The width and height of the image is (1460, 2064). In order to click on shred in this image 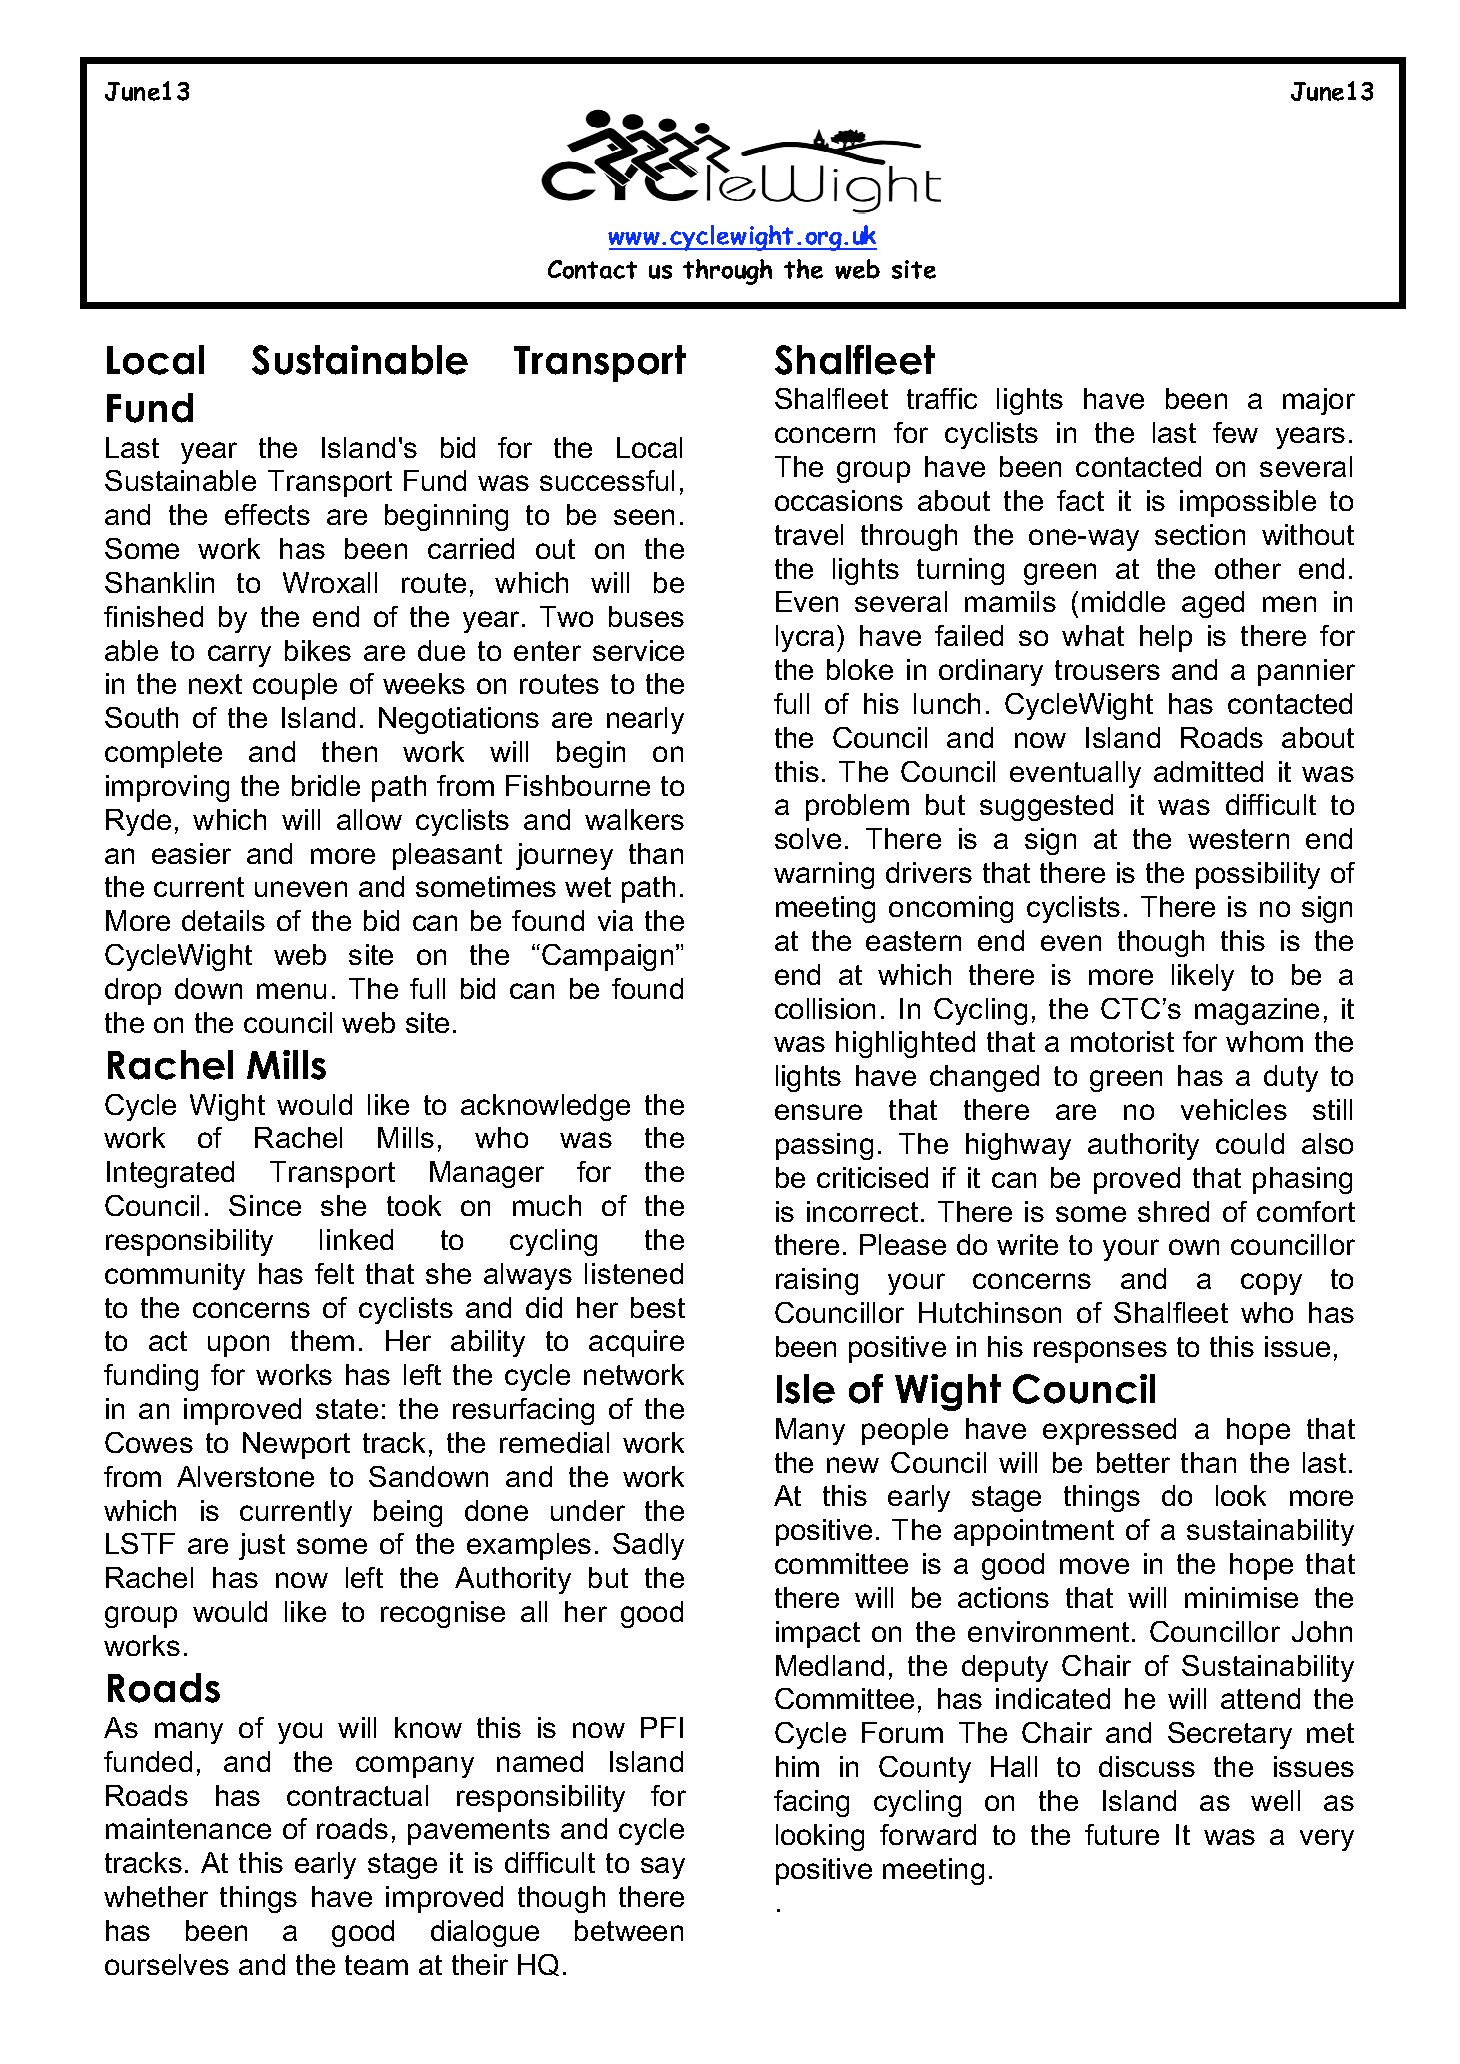, I will do `click(1173, 1211)`.
